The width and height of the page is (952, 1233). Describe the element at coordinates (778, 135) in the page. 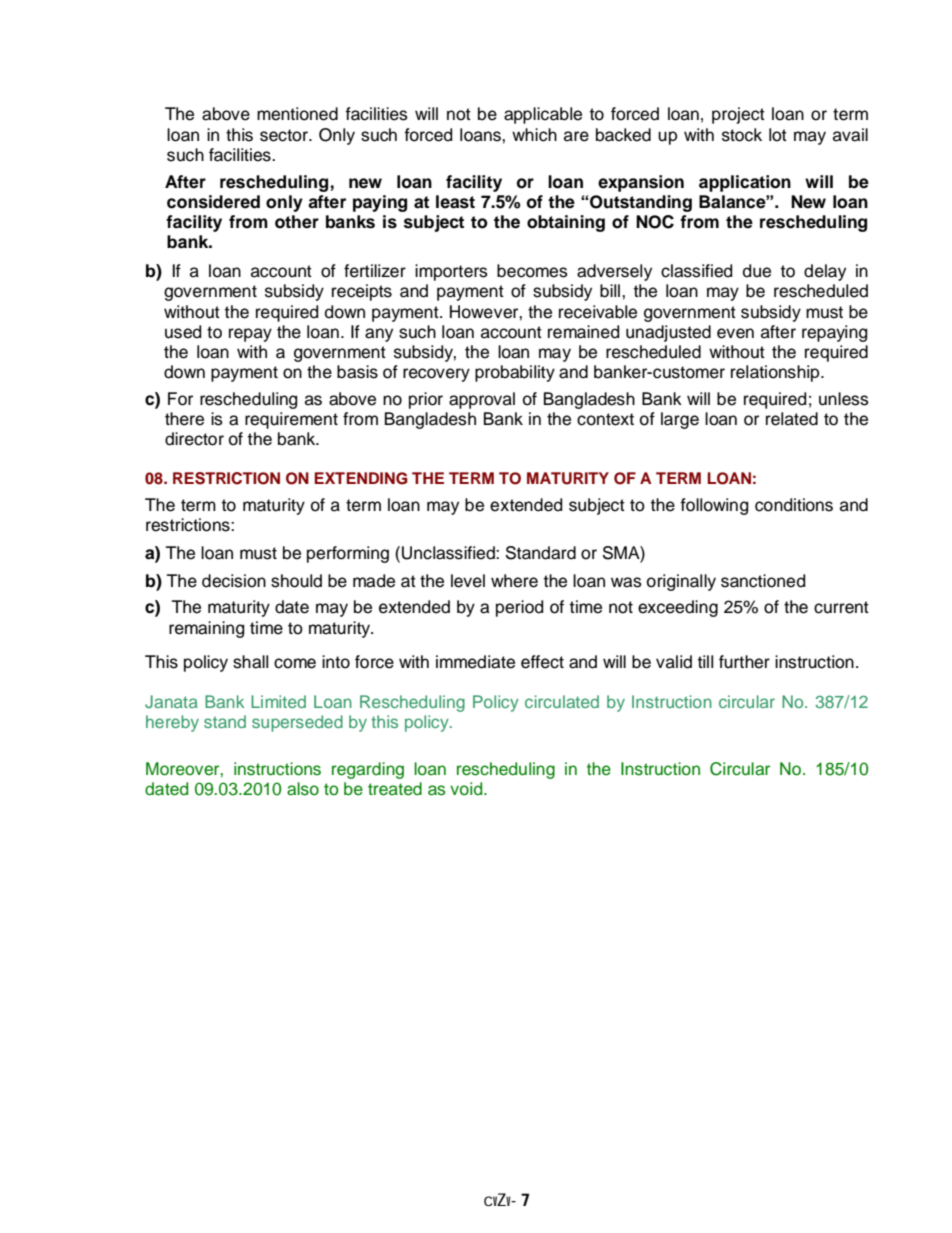

I see `lot` at that location.
